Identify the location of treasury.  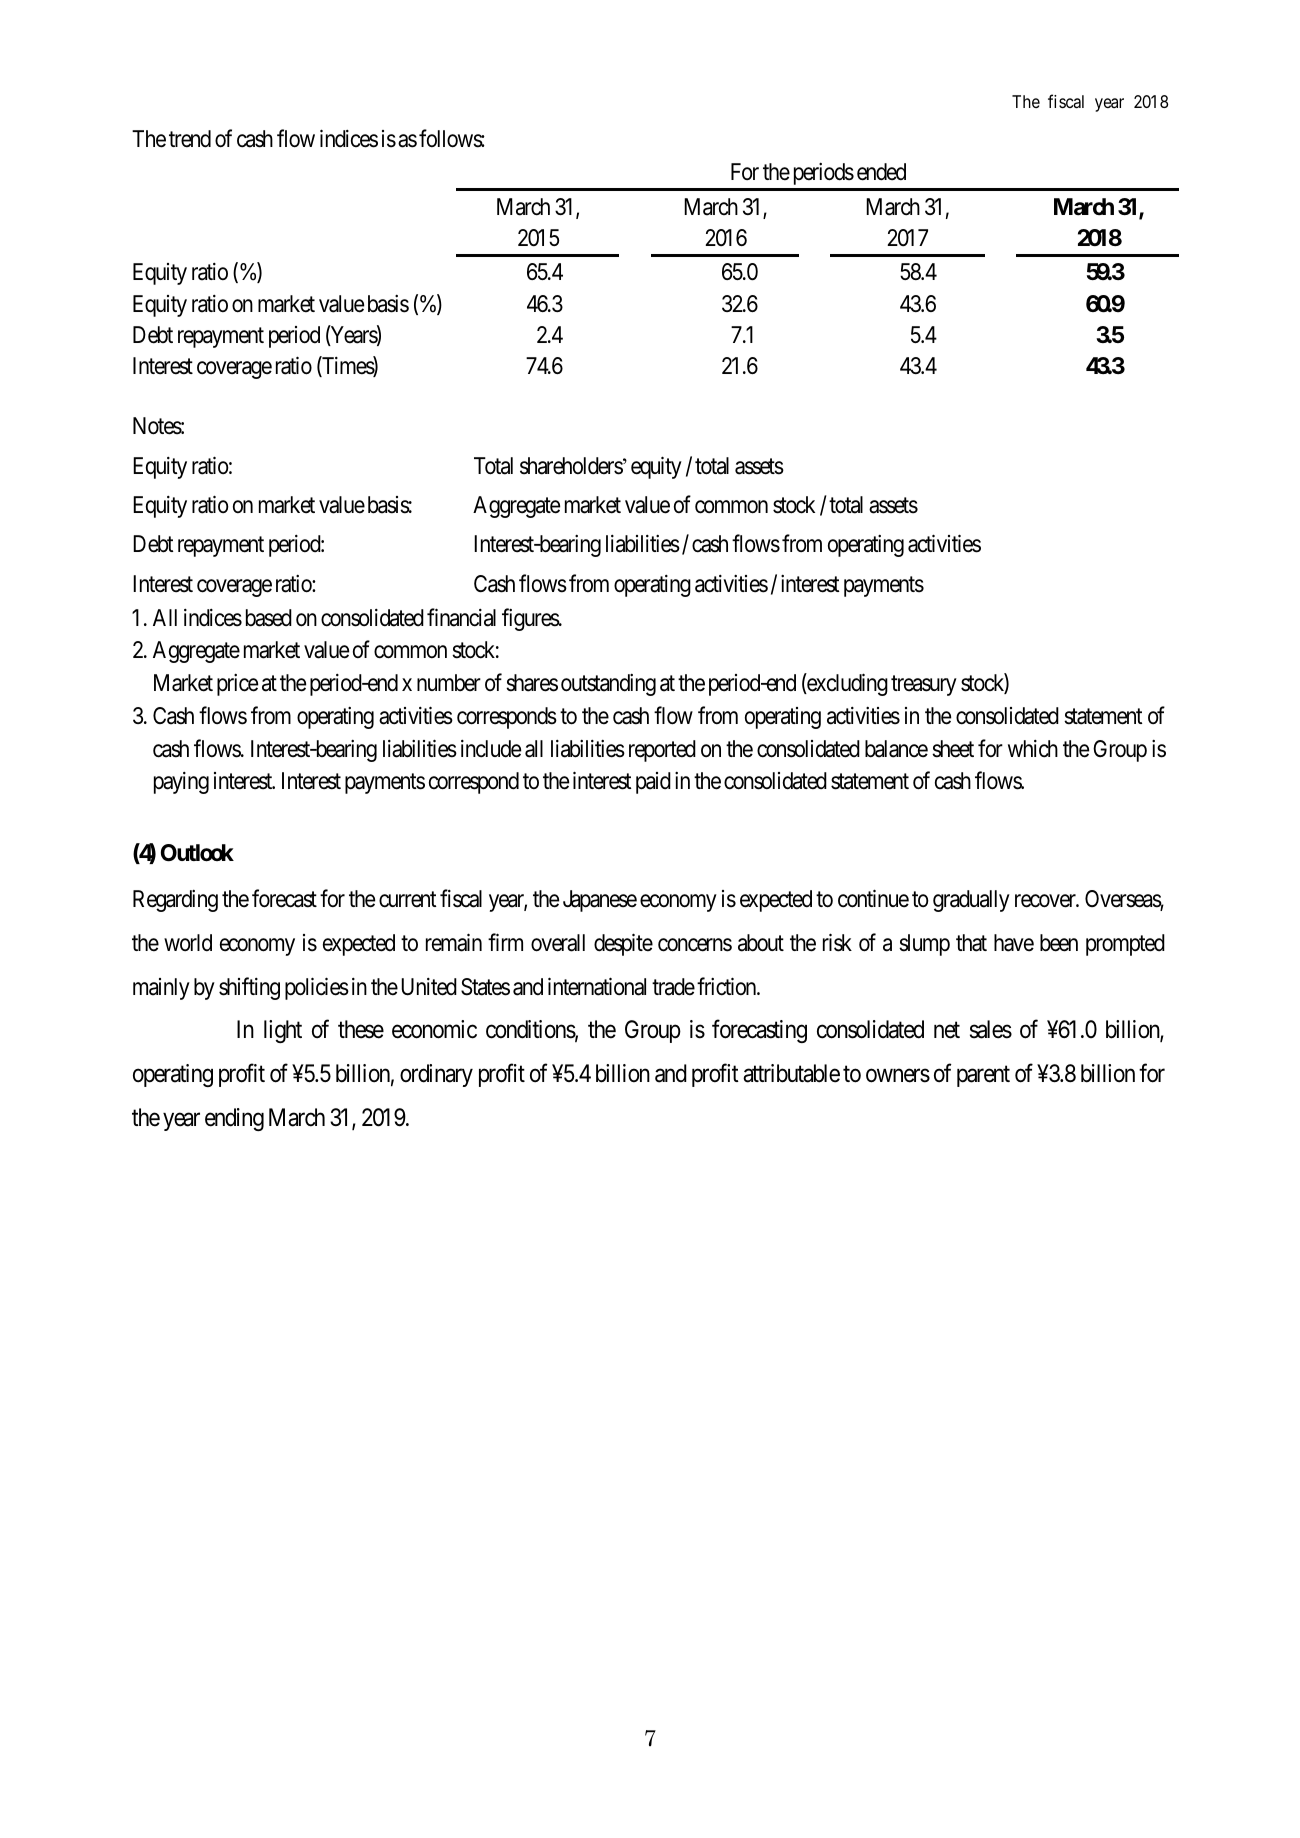
(924, 686).
